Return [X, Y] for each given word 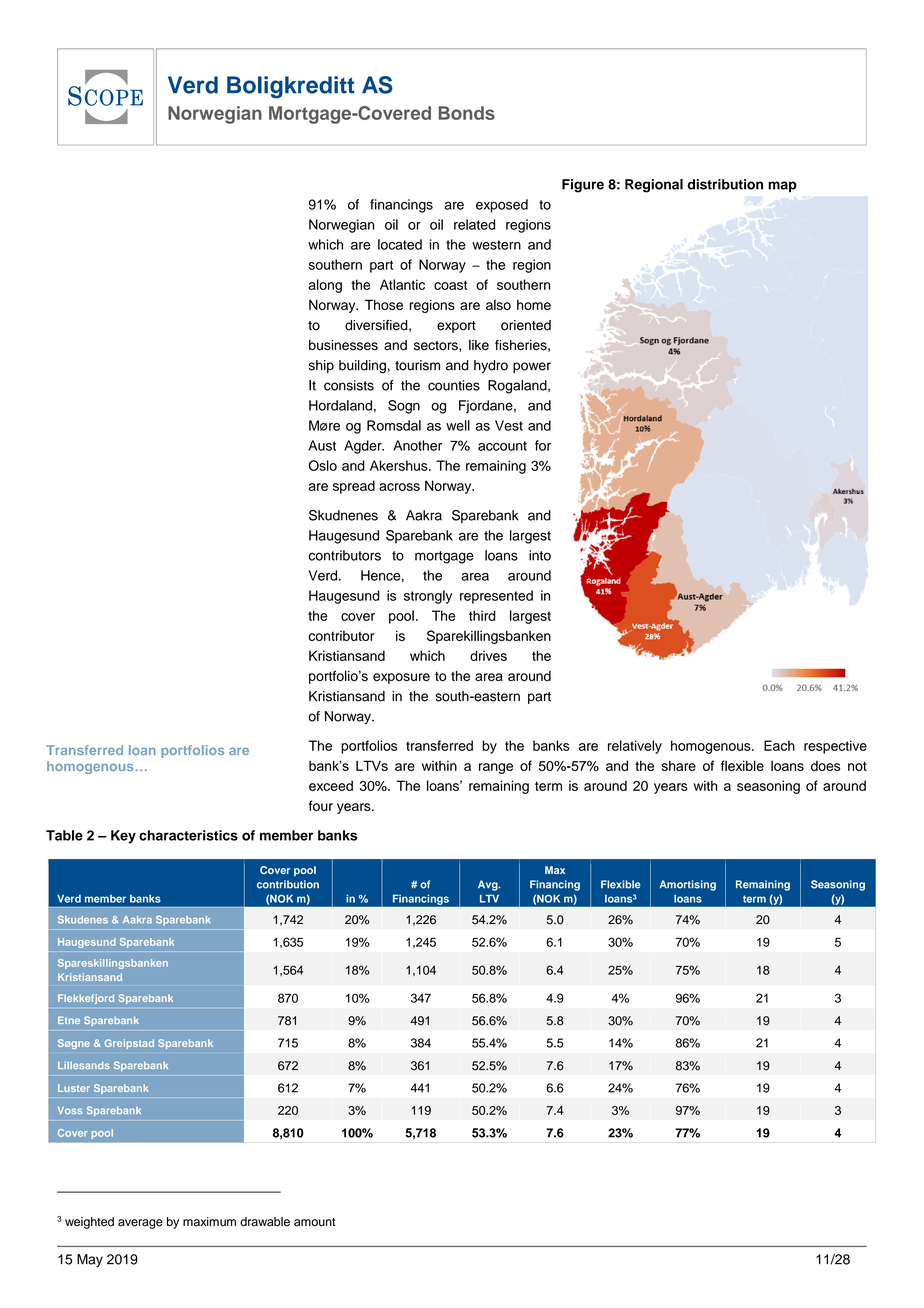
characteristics [188, 835]
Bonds [467, 113]
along [325, 286]
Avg [489, 885]
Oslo [322, 465]
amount [314, 1222]
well [458, 425]
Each [779, 745]
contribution [288, 884]
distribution [725, 184]
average [140, 1224]
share [679, 765]
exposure [401, 678]
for [543, 445]
